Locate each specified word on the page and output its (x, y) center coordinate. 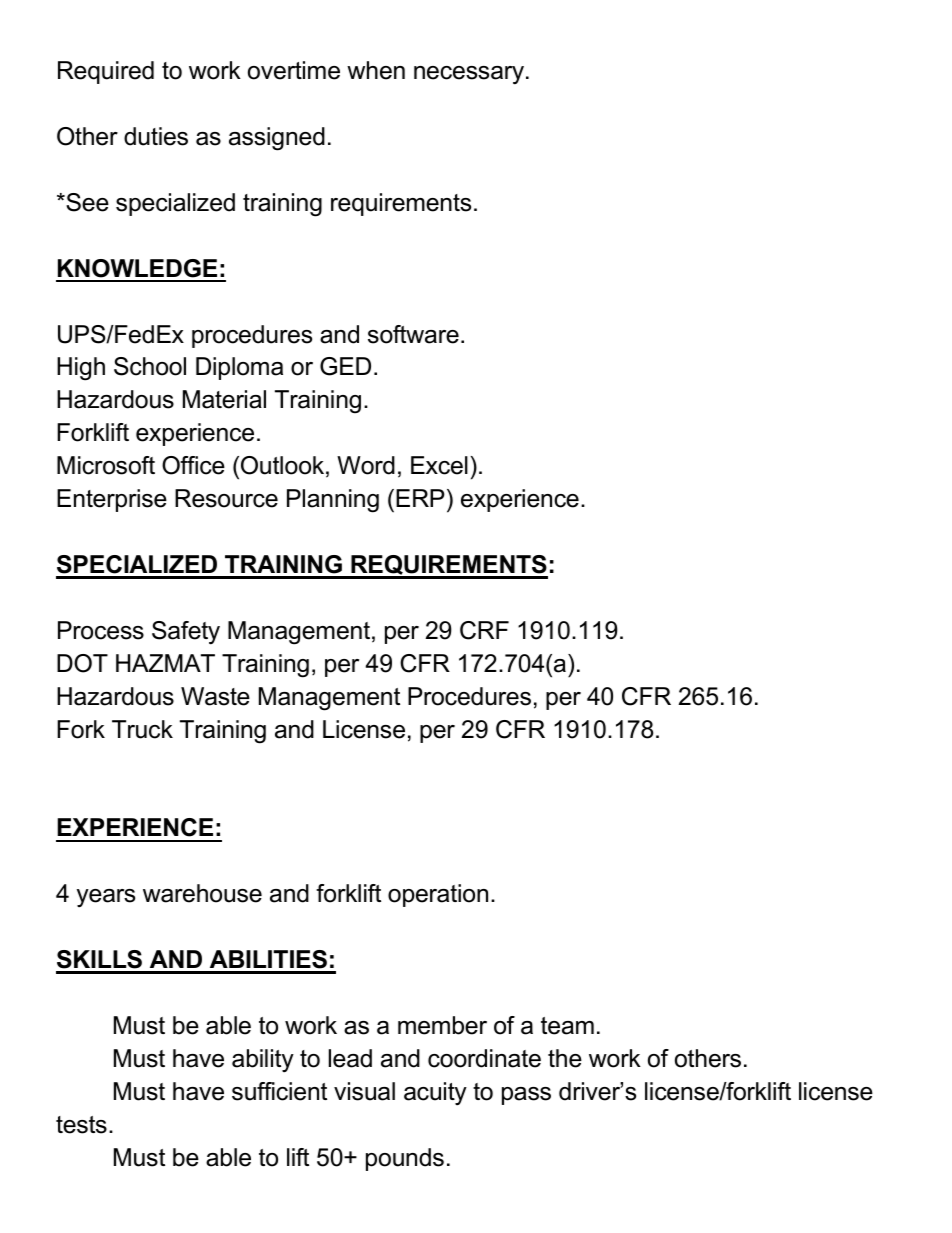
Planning (333, 501)
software (413, 334)
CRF (484, 630)
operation (438, 895)
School (150, 366)
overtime (294, 70)
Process (101, 630)
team (567, 1026)
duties (156, 136)
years (106, 898)
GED (345, 366)
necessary (470, 75)
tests (81, 1125)
